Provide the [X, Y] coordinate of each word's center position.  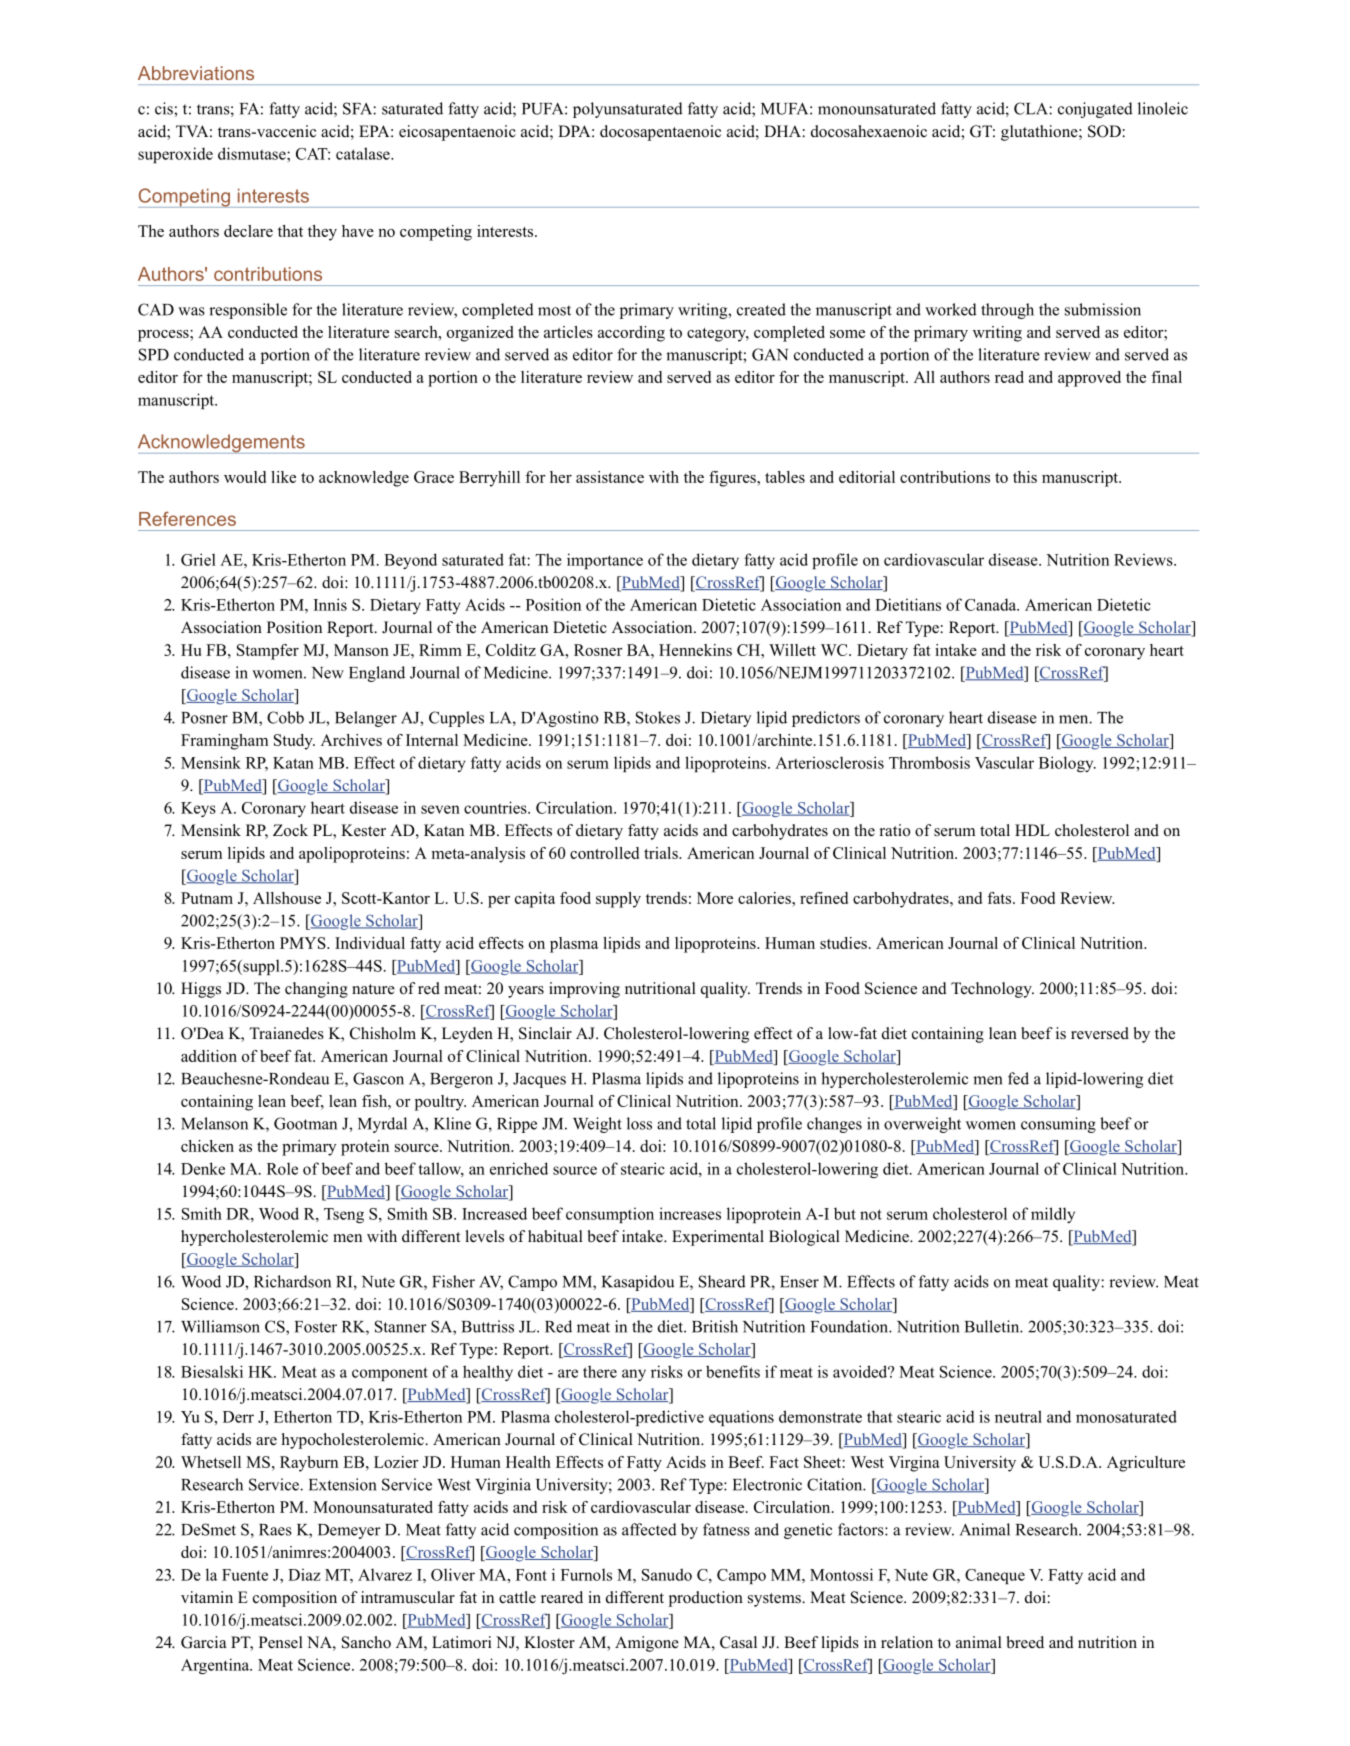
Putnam [207, 898]
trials [662, 853]
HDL [1032, 830]
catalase [364, 153]
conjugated [1095, 110]
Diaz [304, 1574]
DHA [783, 131]
